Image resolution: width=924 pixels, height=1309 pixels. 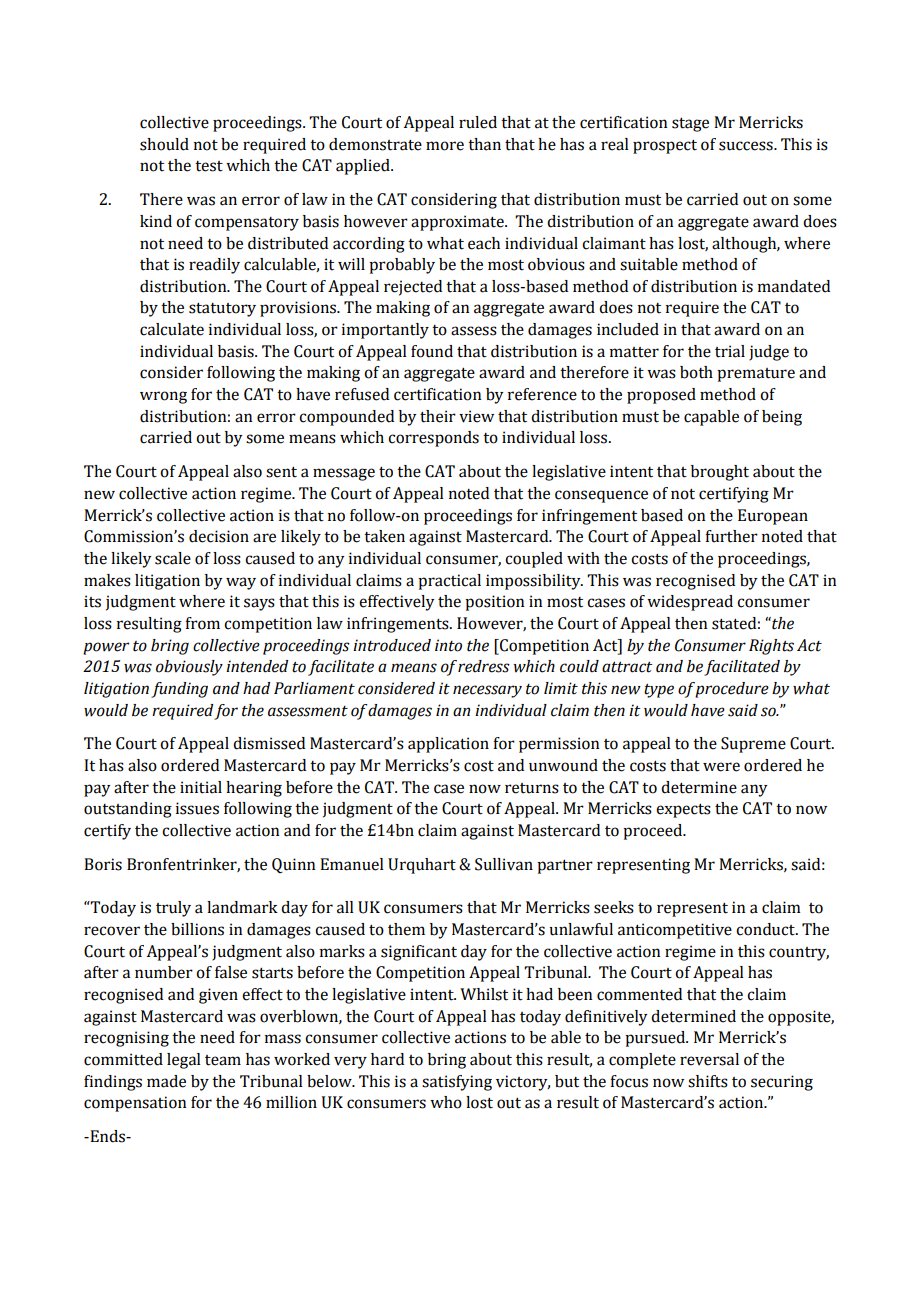 What do you see at coordinates (457, 1083) in the screenshot?
I see `satisfying` at bounding box center [457, 1083].
